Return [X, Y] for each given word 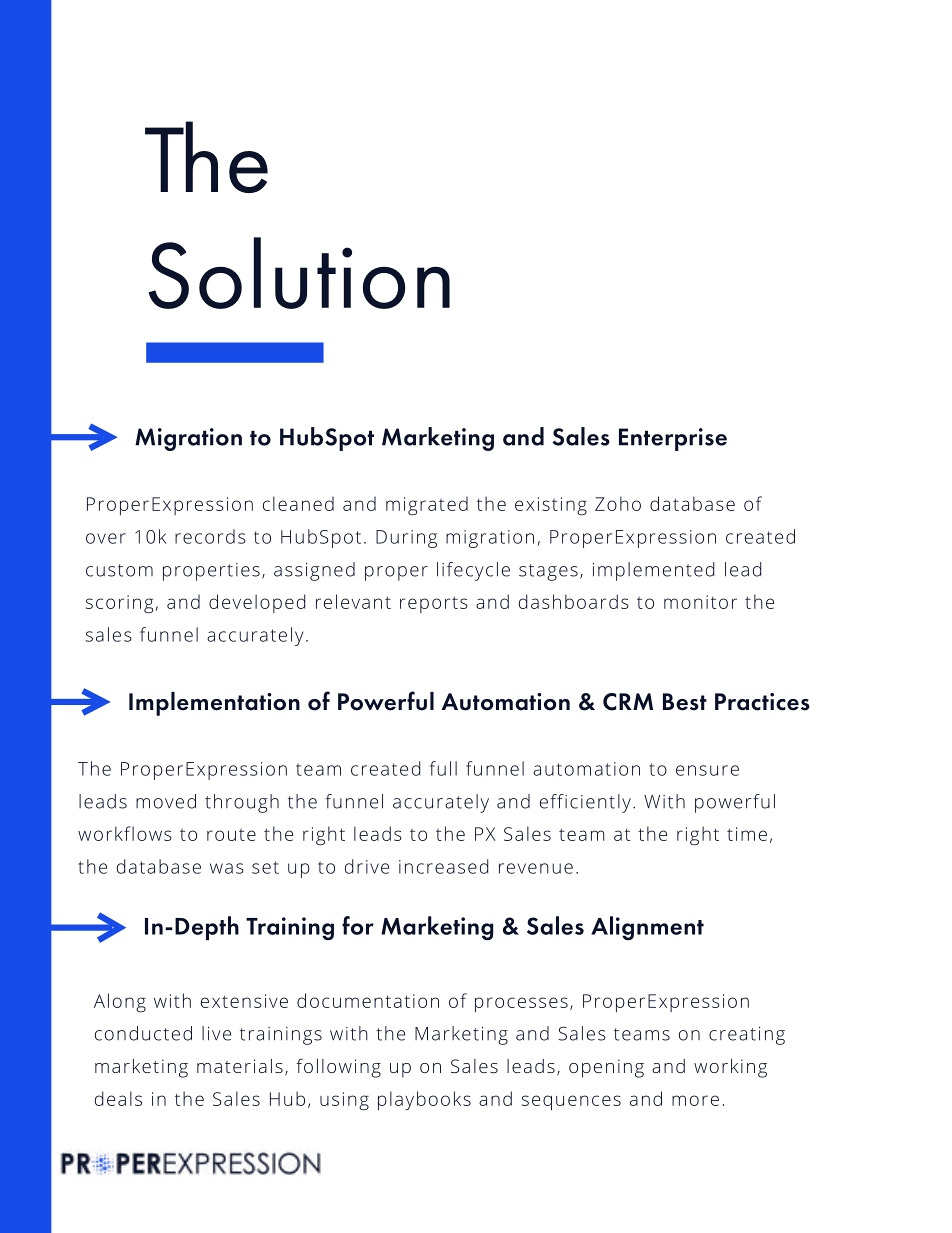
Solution [299, 273]
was [227, 868]
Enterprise [673, 439]
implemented [653, 571]
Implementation [214, 704]
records [210, 536]
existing [551, 506]
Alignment [647, 928]
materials [240, 1066]
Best [685, 702]
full [443, 768]
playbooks [424, 1100]
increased [443, 866]
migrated [427, 506]
